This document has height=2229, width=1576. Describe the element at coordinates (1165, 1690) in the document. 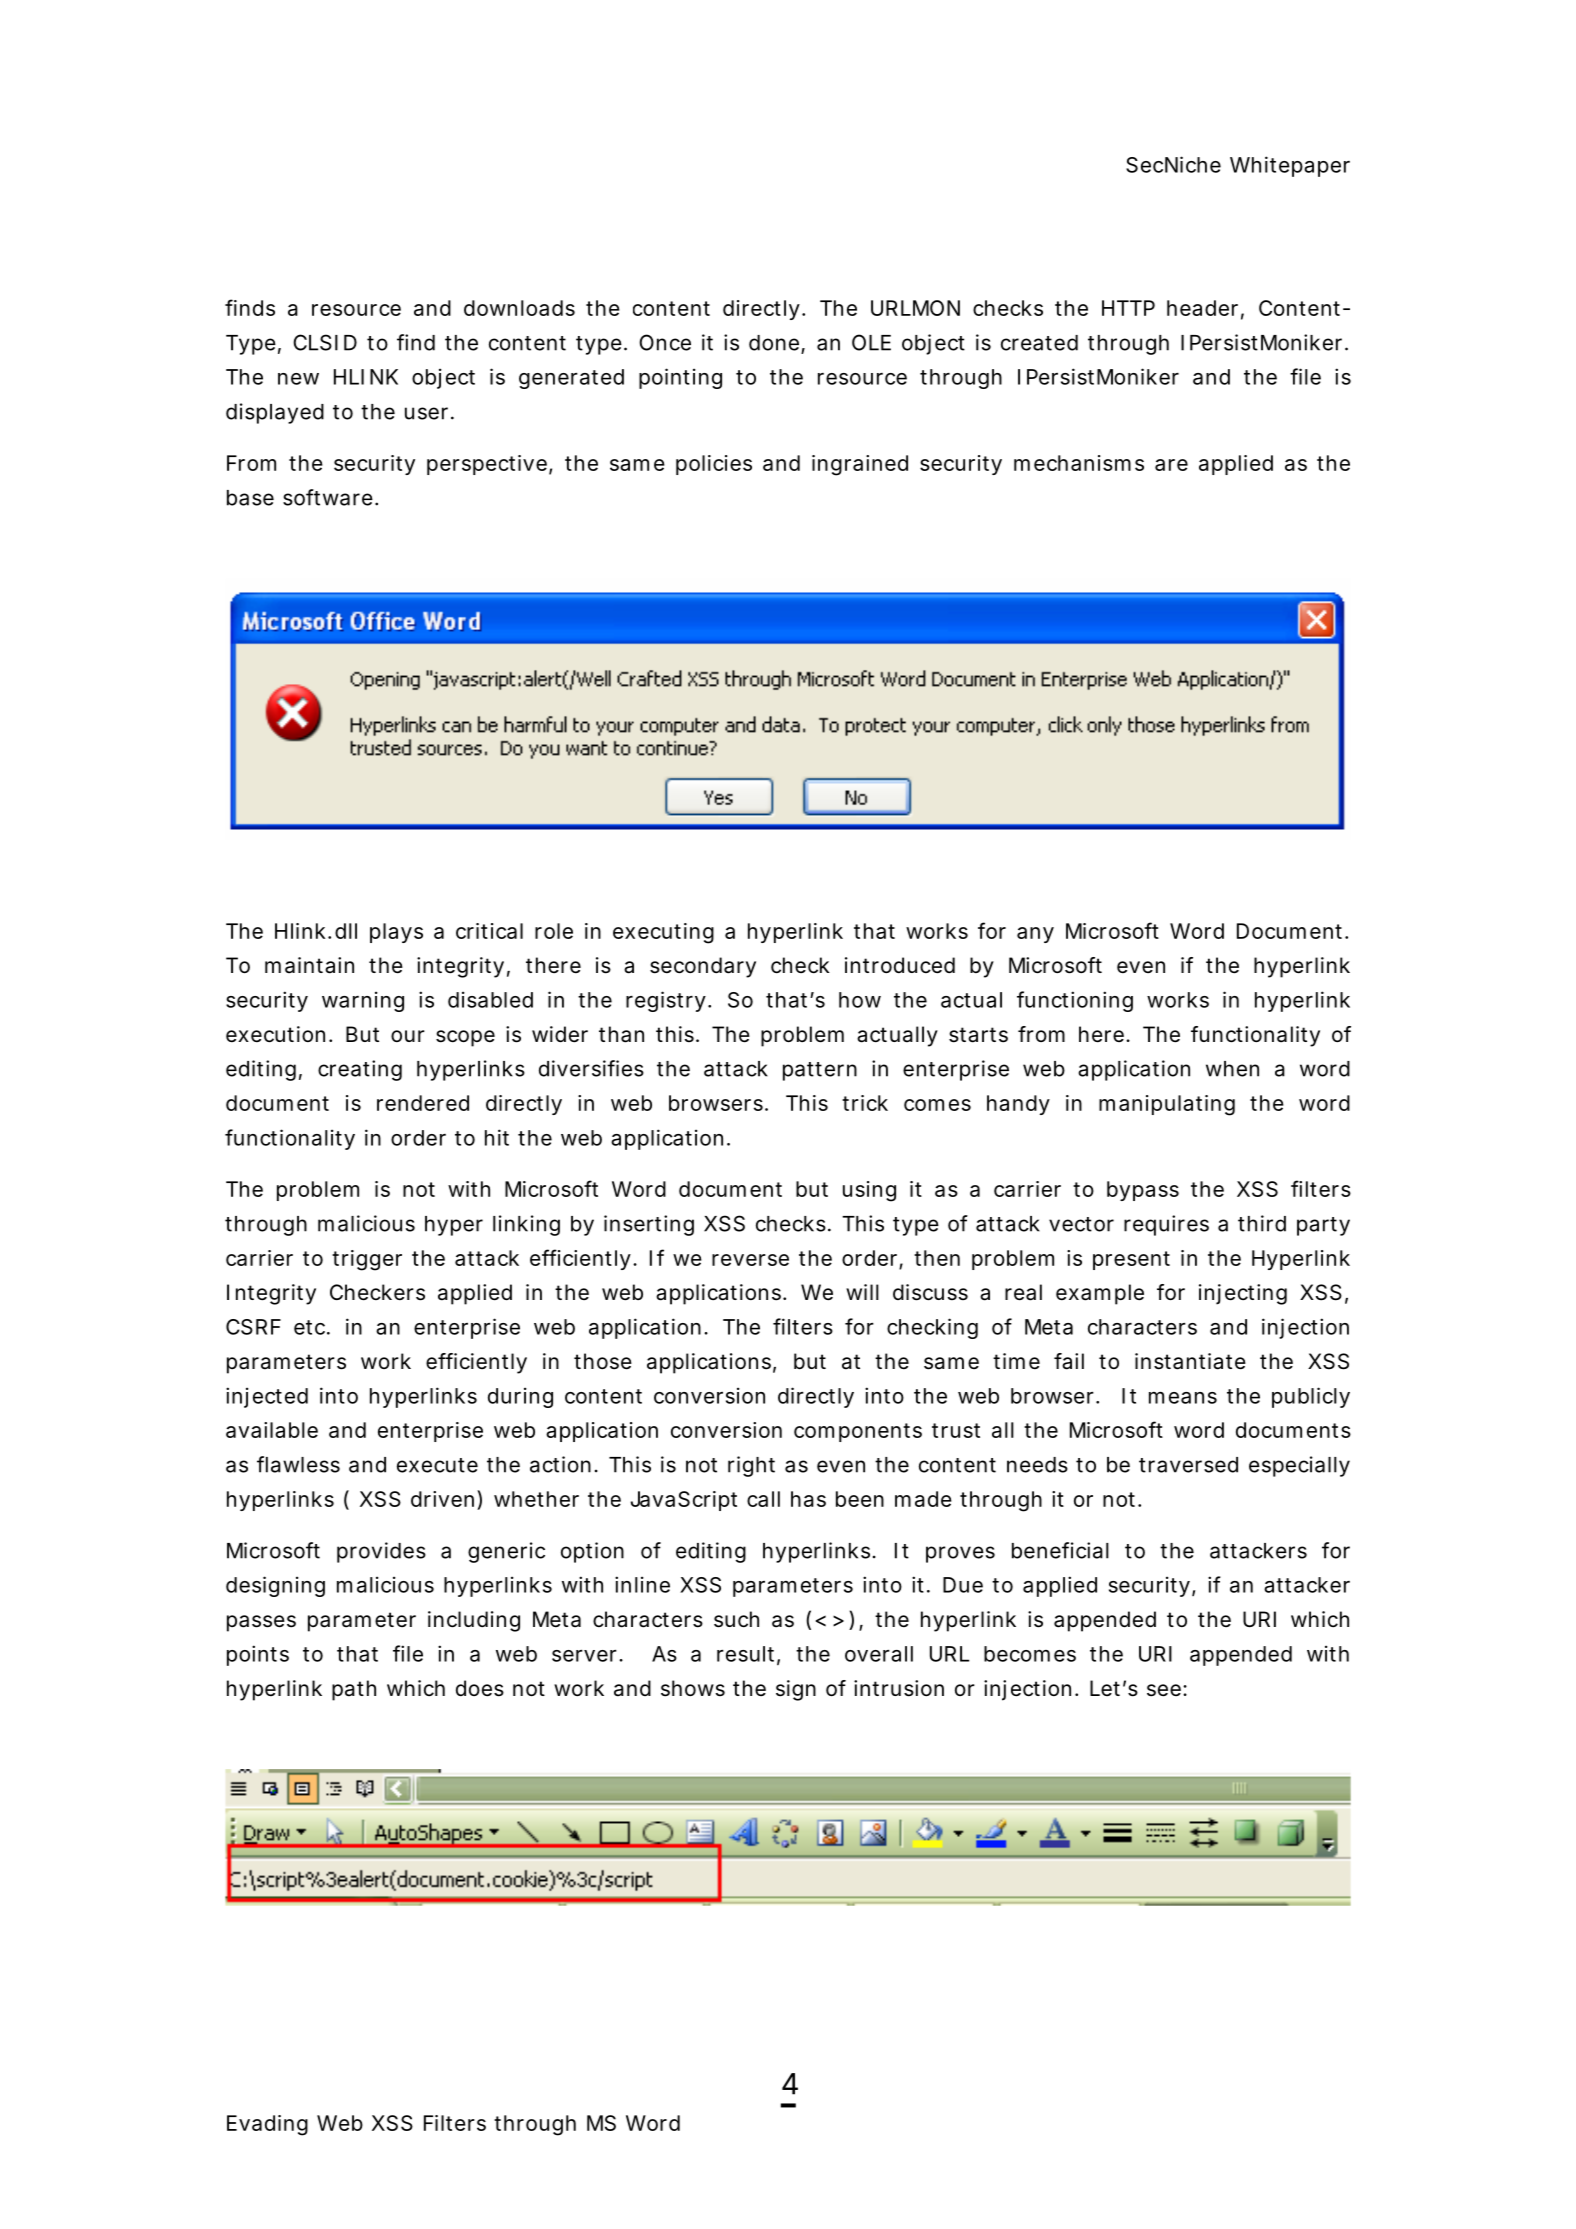

I see `see` at that location.
